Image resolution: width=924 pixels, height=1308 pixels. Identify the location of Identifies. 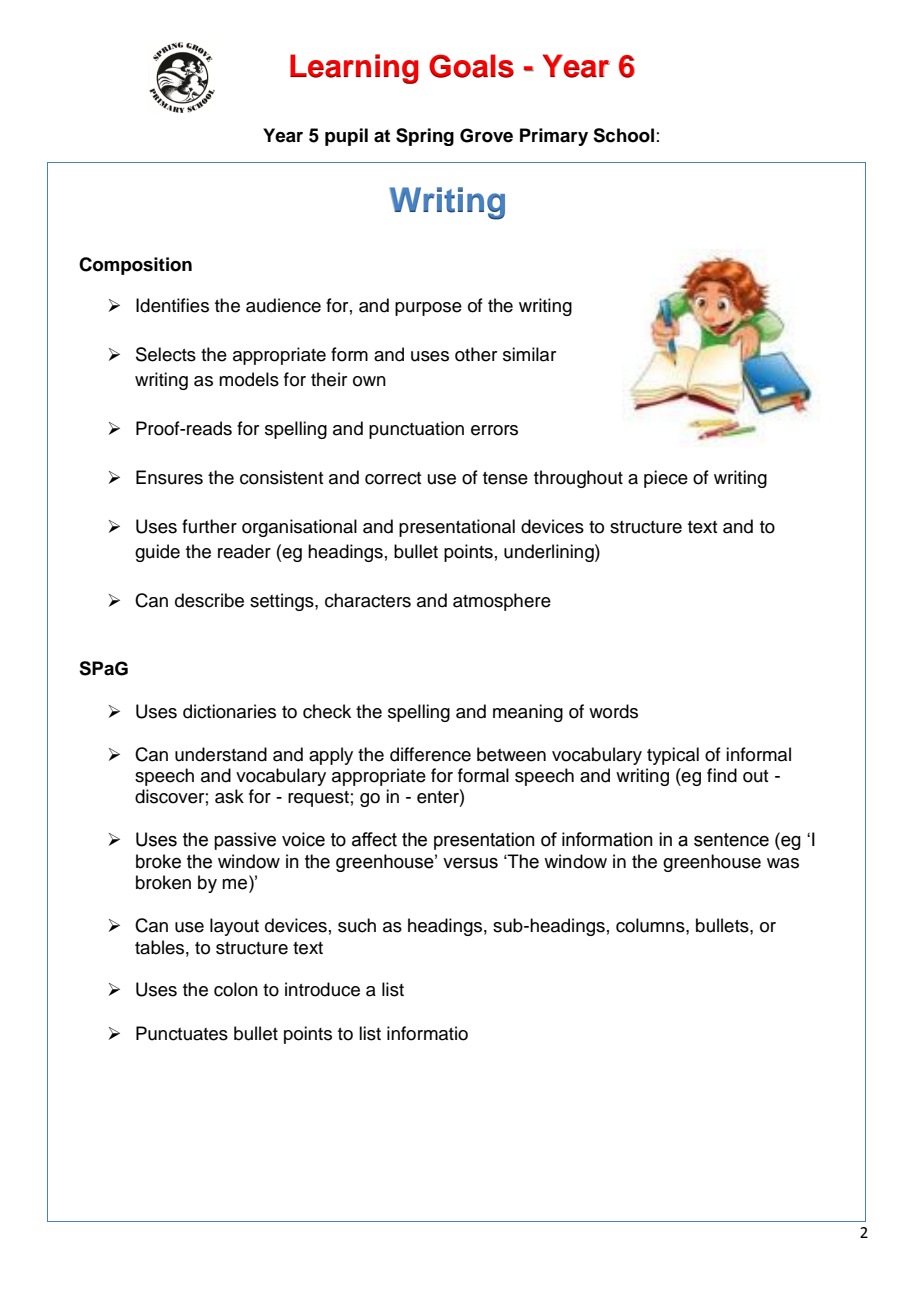
(172, 305).
